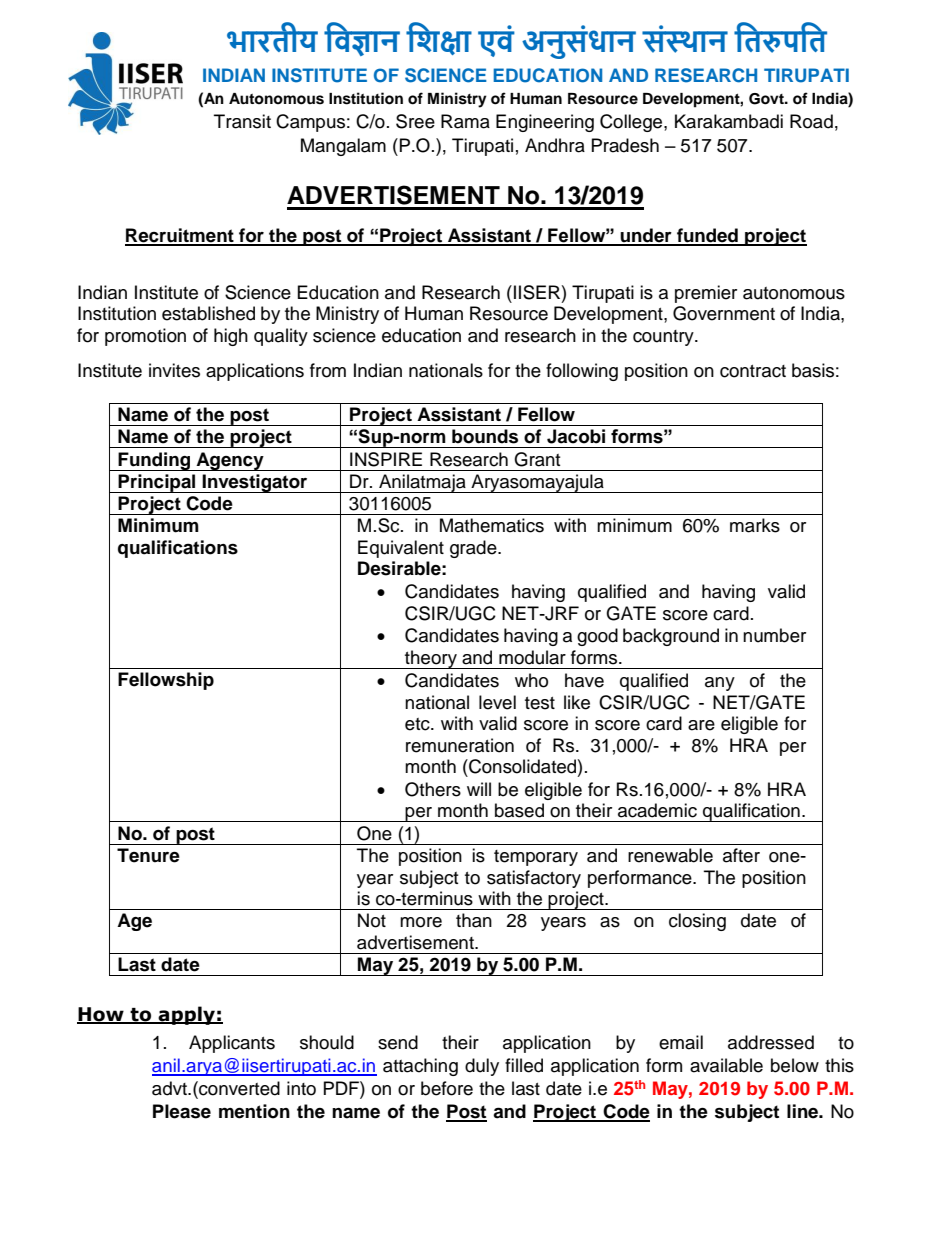 This page has width=952, height=1233. What do you see at coordinates (753, 371) in the page?
I see `contract` at bounding box center [753, 371].
